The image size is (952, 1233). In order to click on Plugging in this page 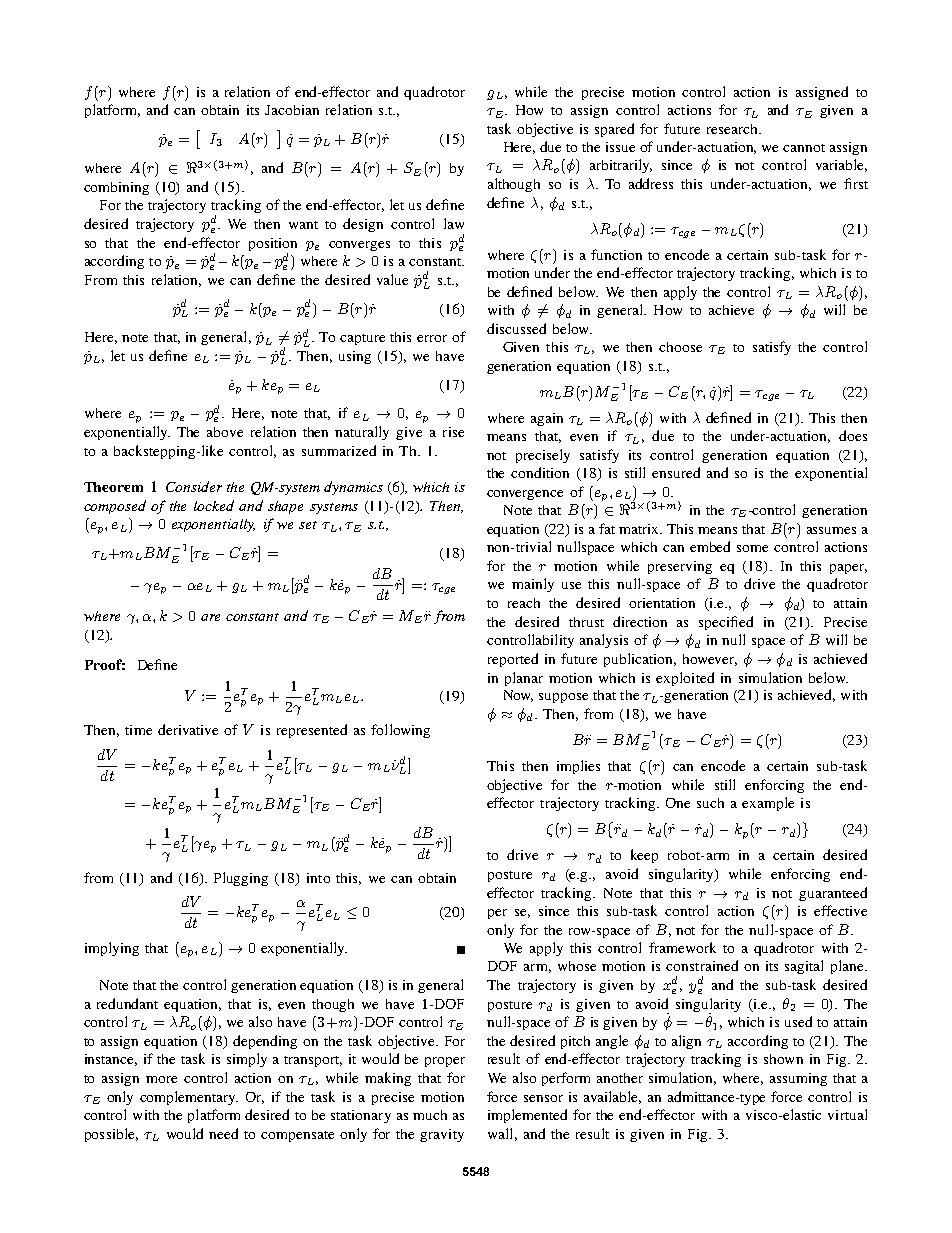, I will do `click(241, 879)`.
